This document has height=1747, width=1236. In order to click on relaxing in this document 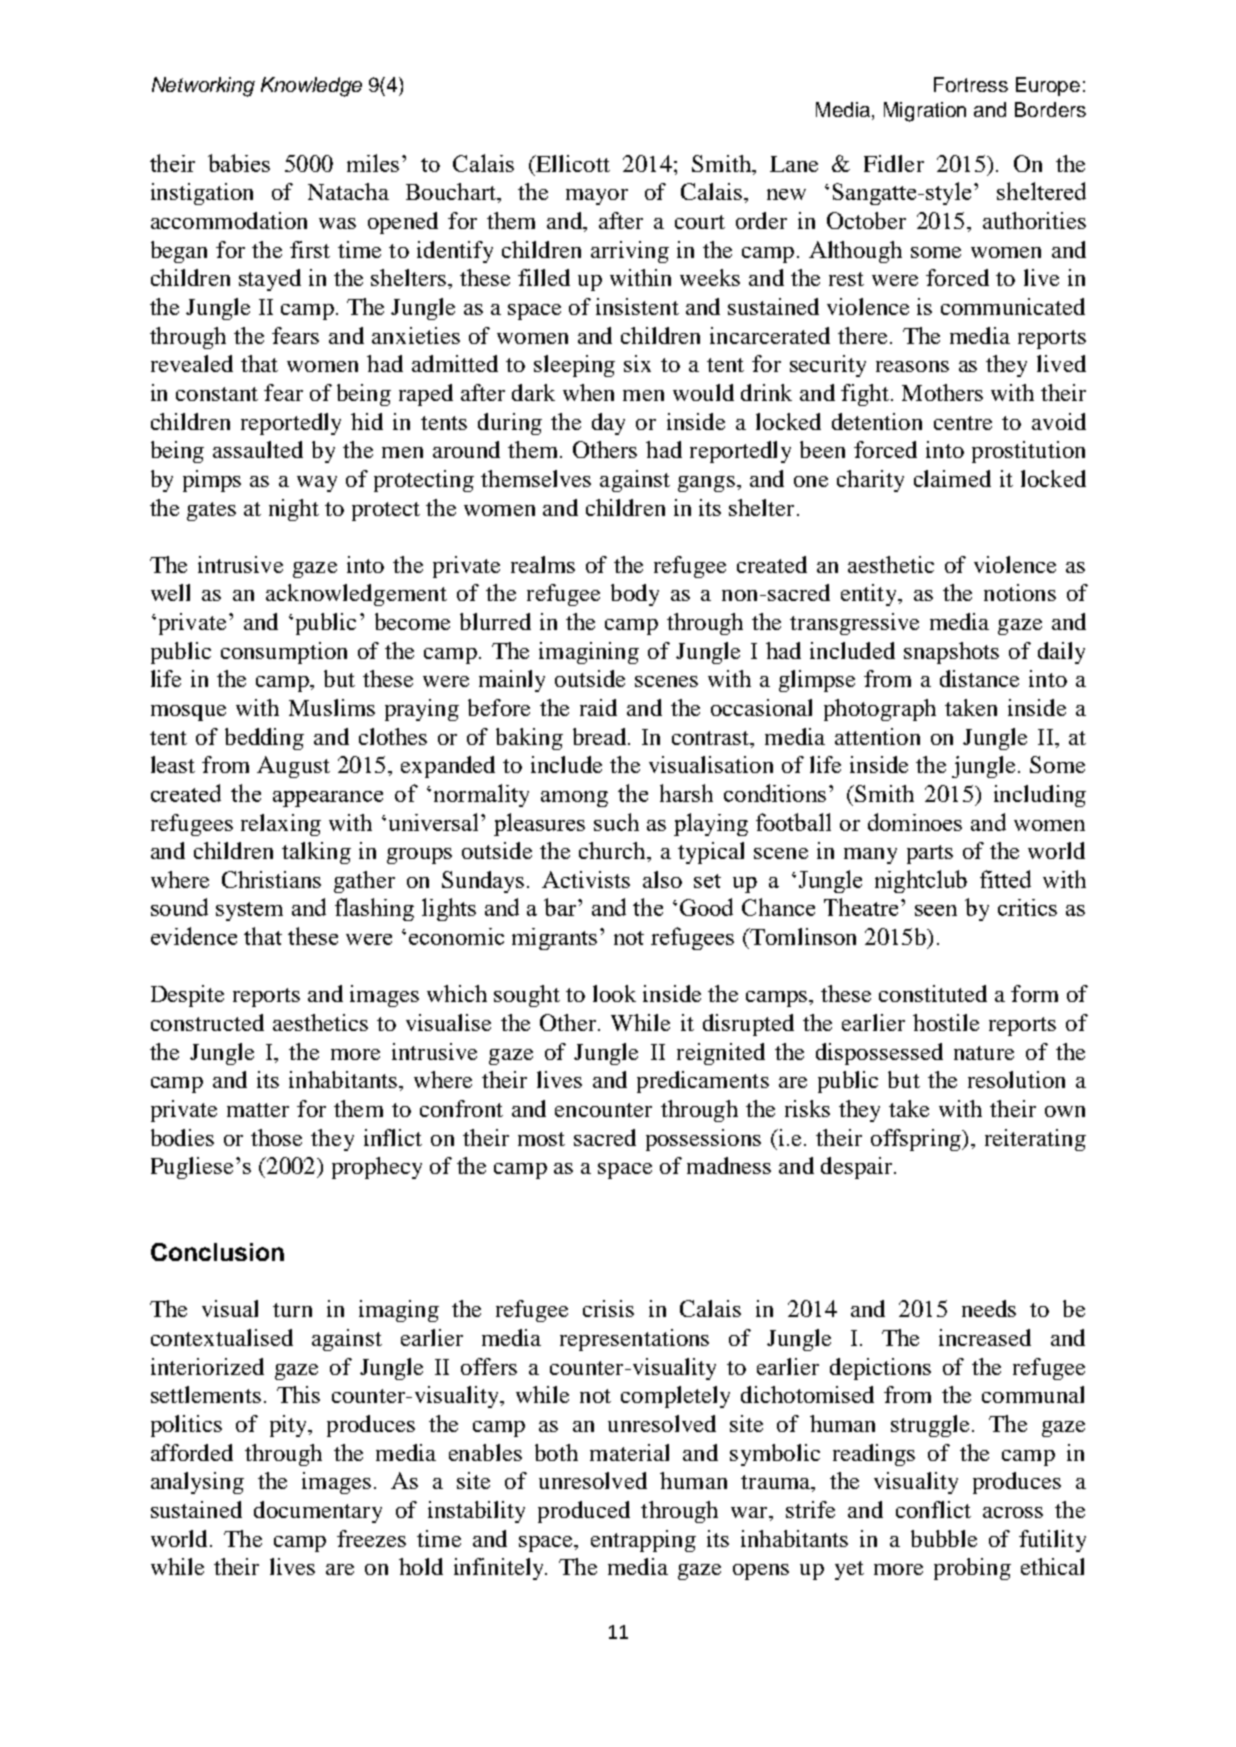, I will do `click(281, 825)`.
